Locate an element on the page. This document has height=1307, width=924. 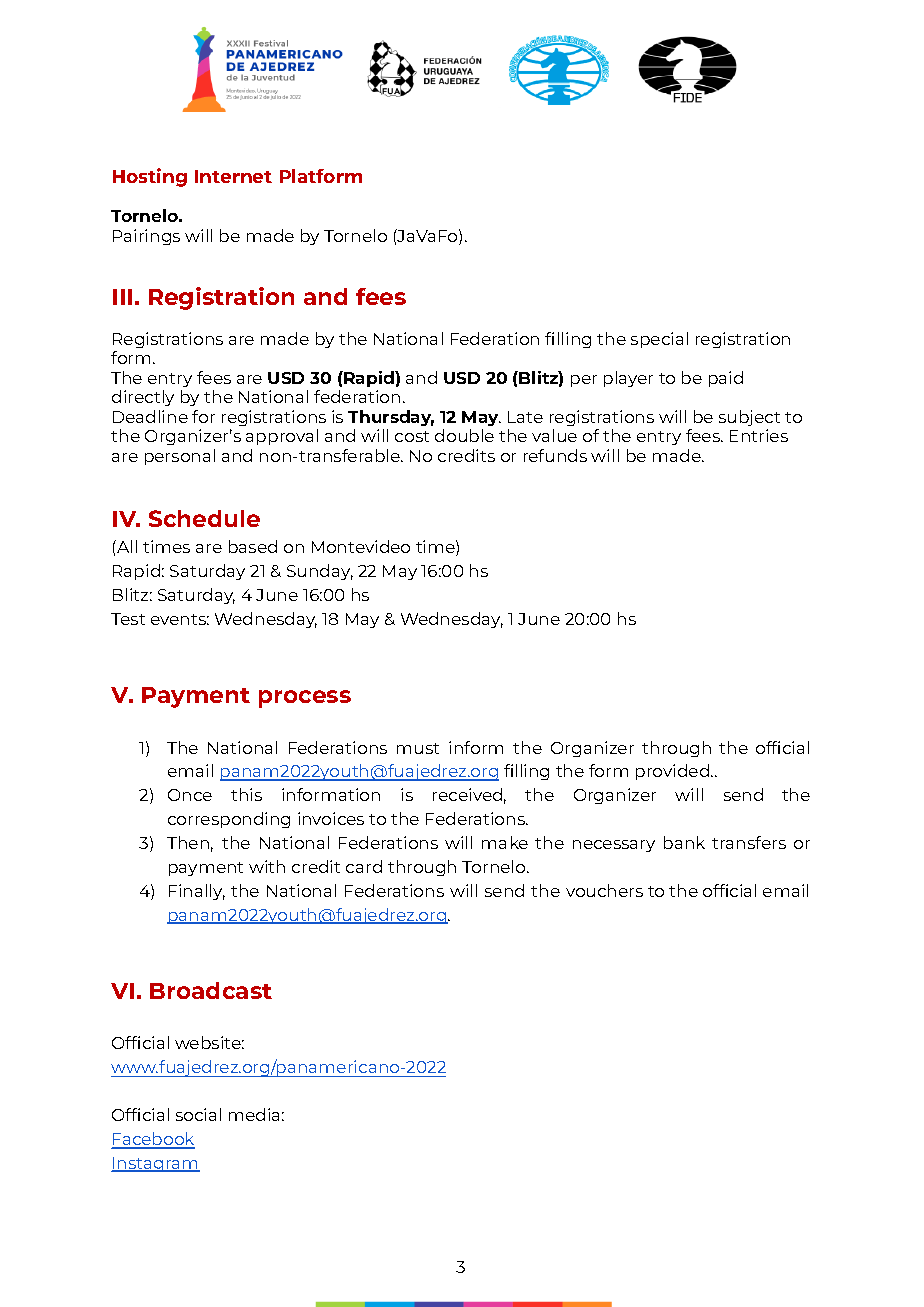
special is located at coordinates (659, 340).
